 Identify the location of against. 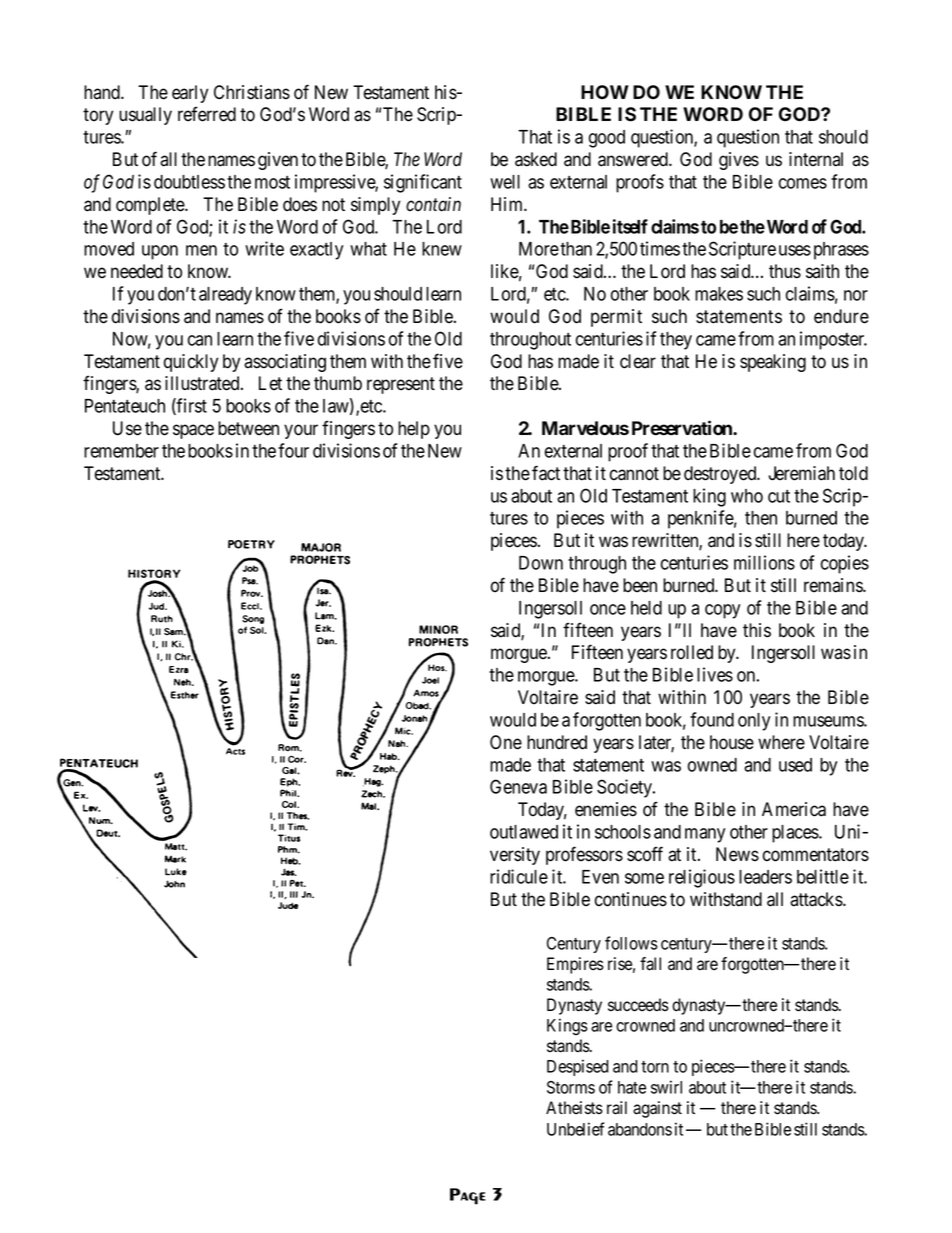
(657, 1109).
